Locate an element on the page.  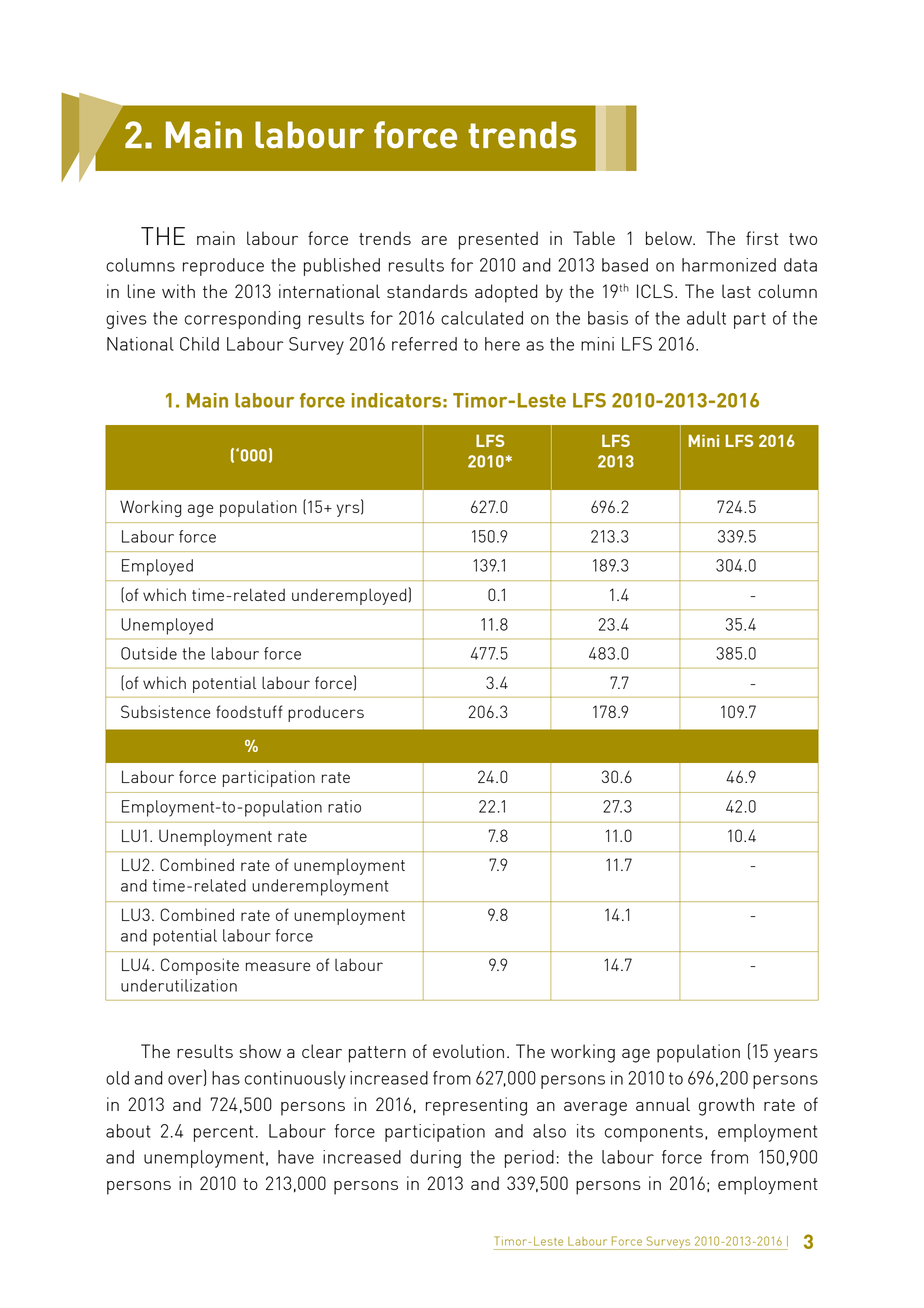
yrs is located at coordinates (349, 510).
